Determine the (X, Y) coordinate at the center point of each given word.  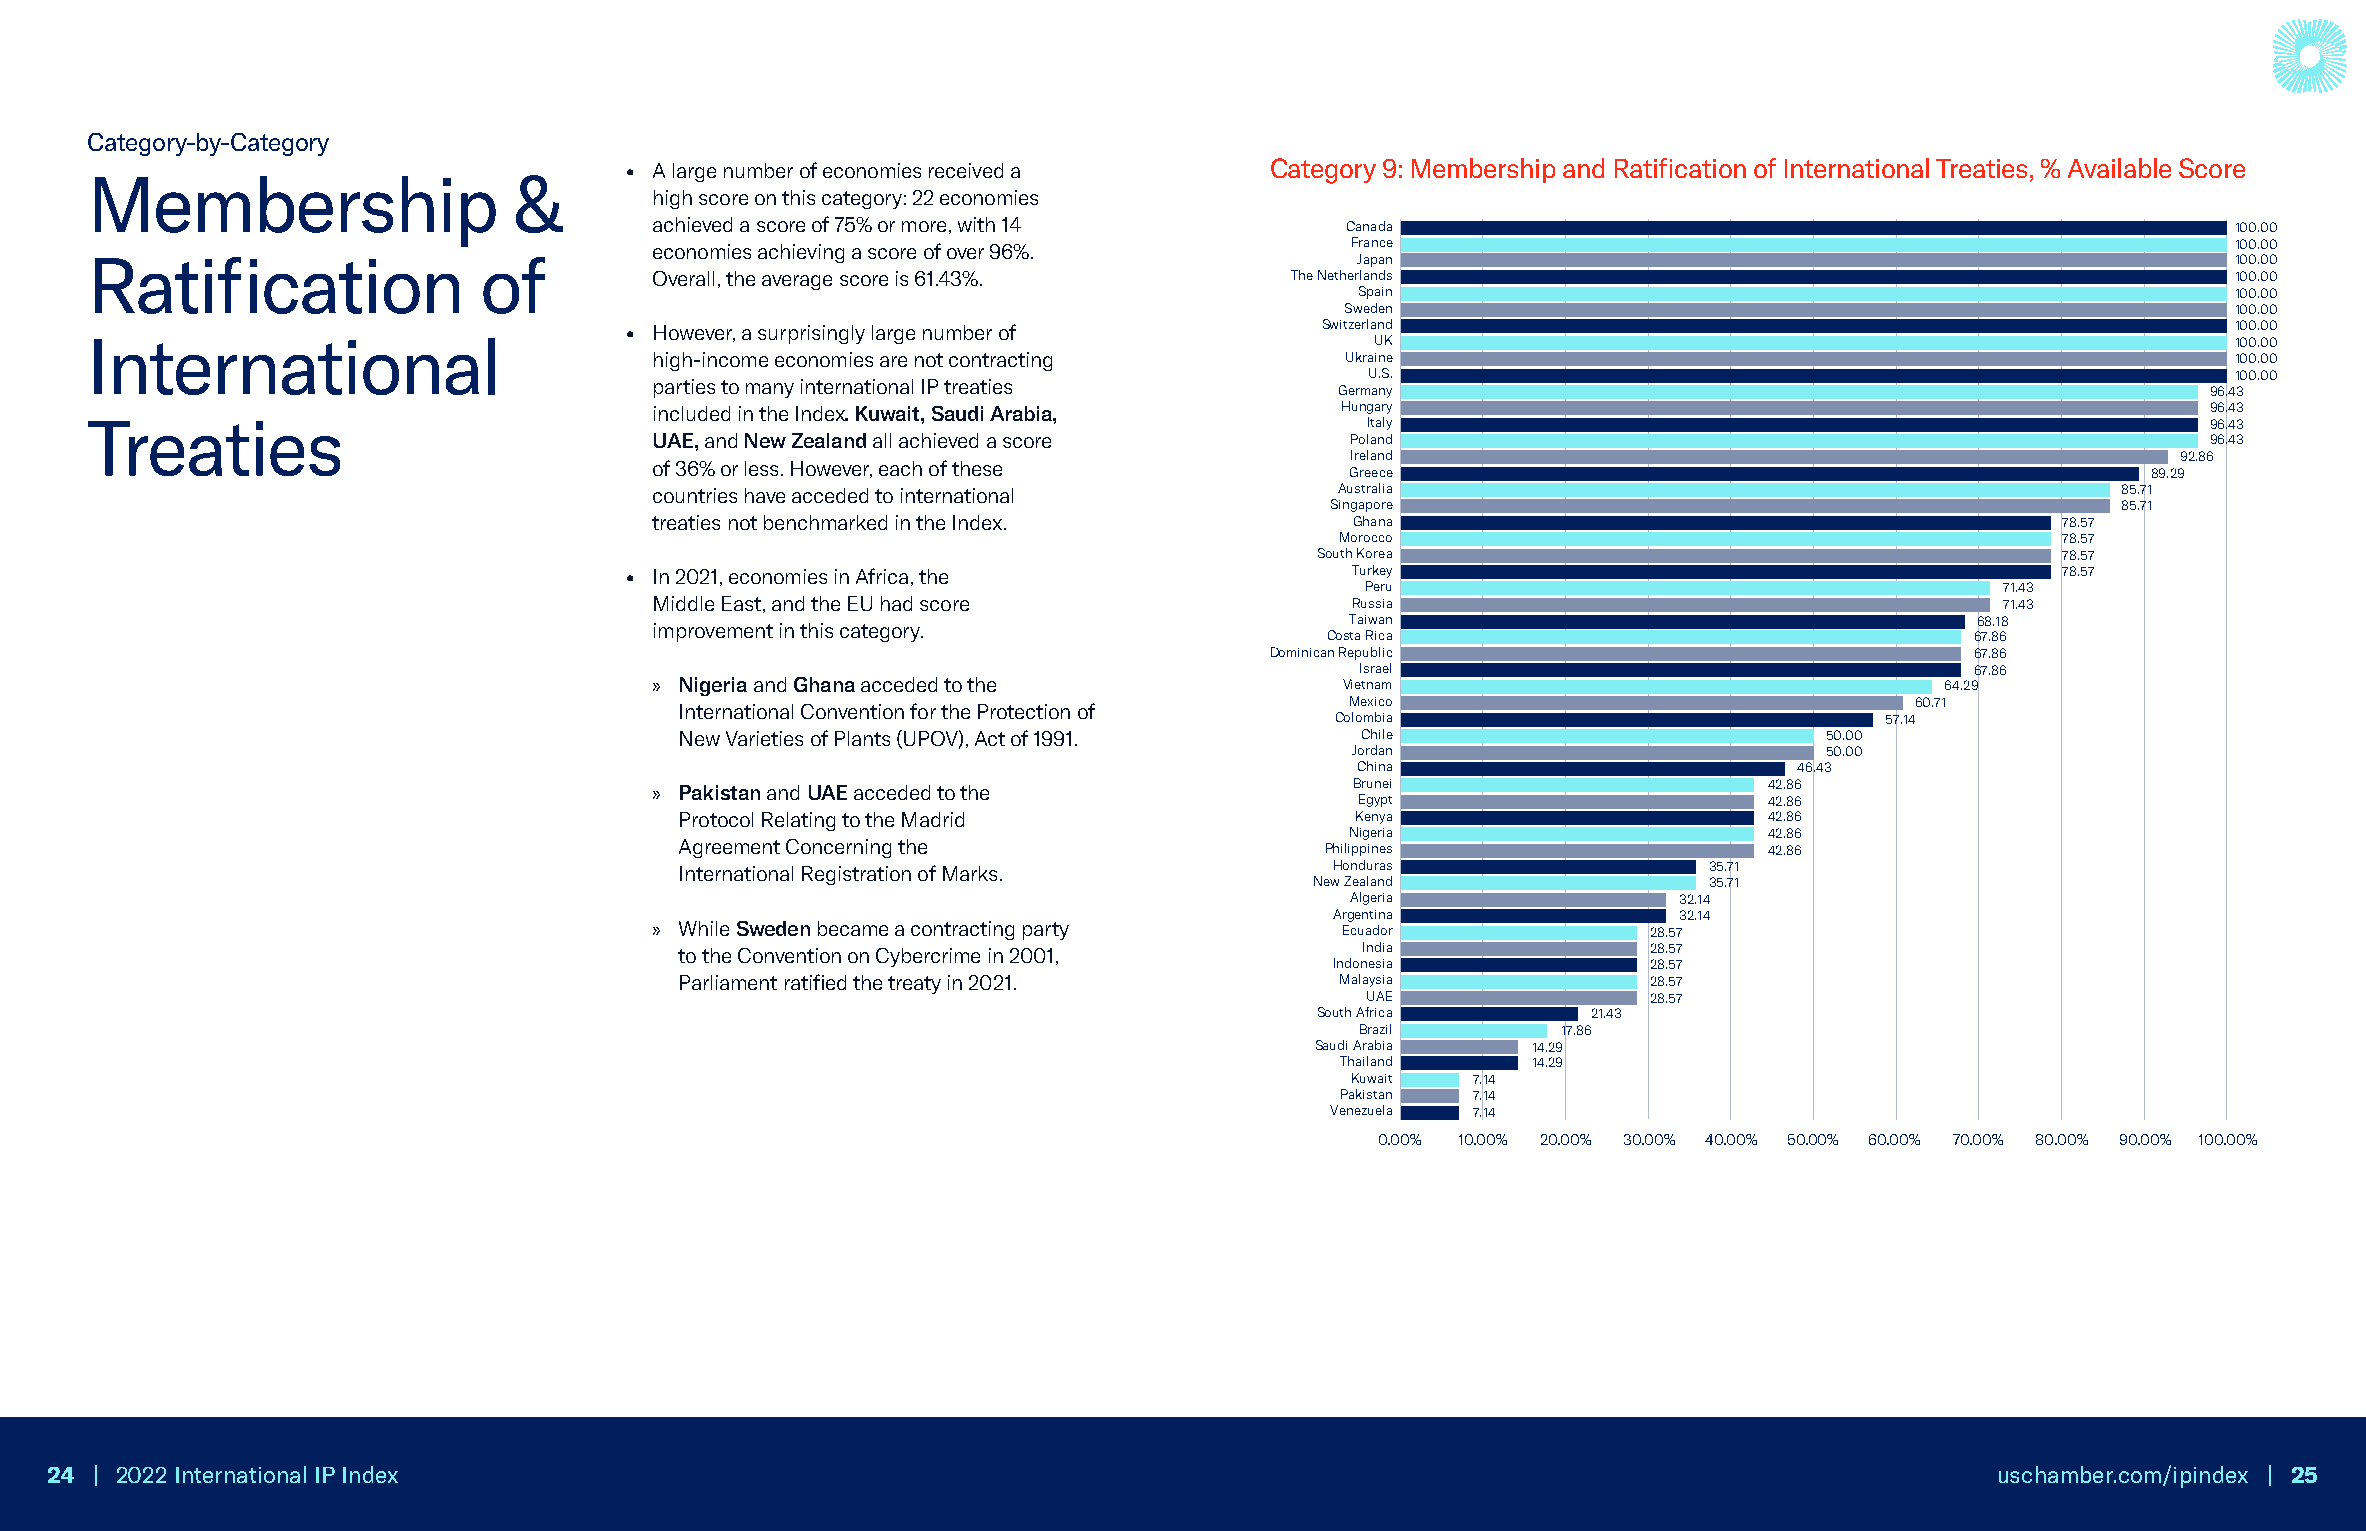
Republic (1365, 653)
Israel (1375, 668)
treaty (914, 985)
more (924, 226)
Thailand (1366, 1061)
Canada (1369, 226)
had (896, 603)
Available (2119, 168)
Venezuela (1361, 1110)
